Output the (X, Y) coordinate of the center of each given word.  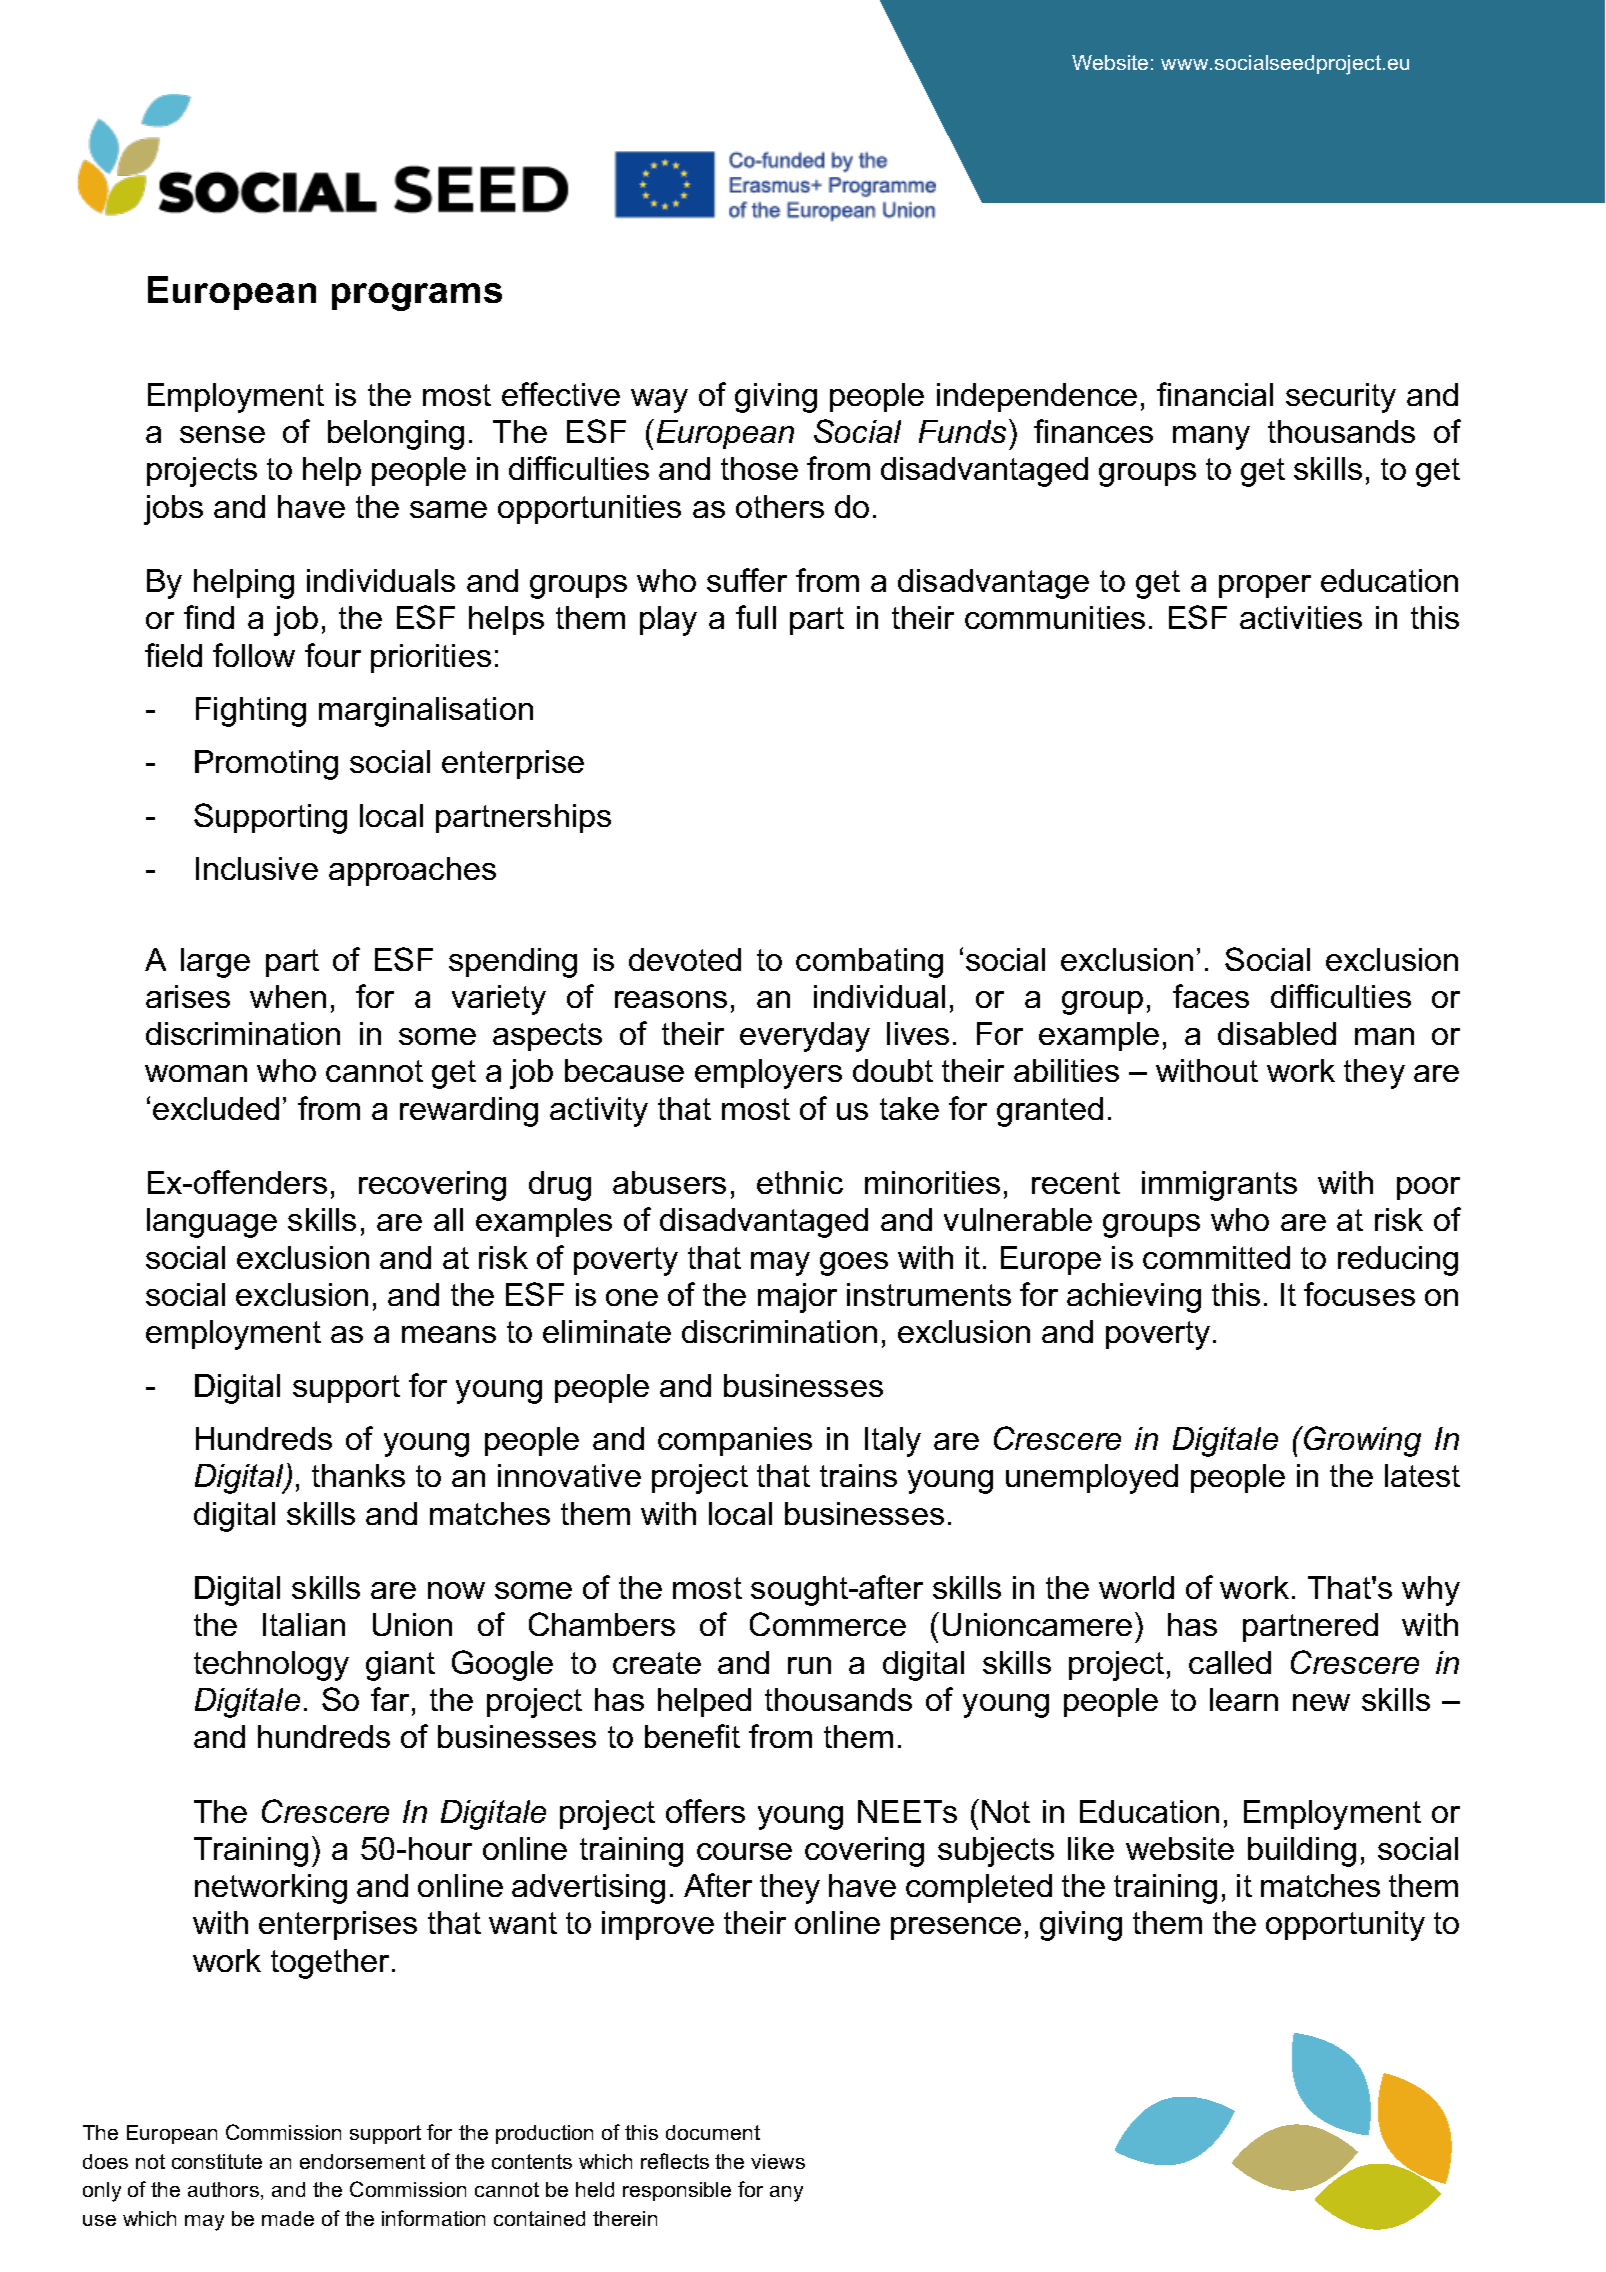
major (797, 1298)
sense (222, 434)
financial (1215, 394)
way (659, 401)
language (212, 1223)
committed (1216, 1257)
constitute (217, 2161)
